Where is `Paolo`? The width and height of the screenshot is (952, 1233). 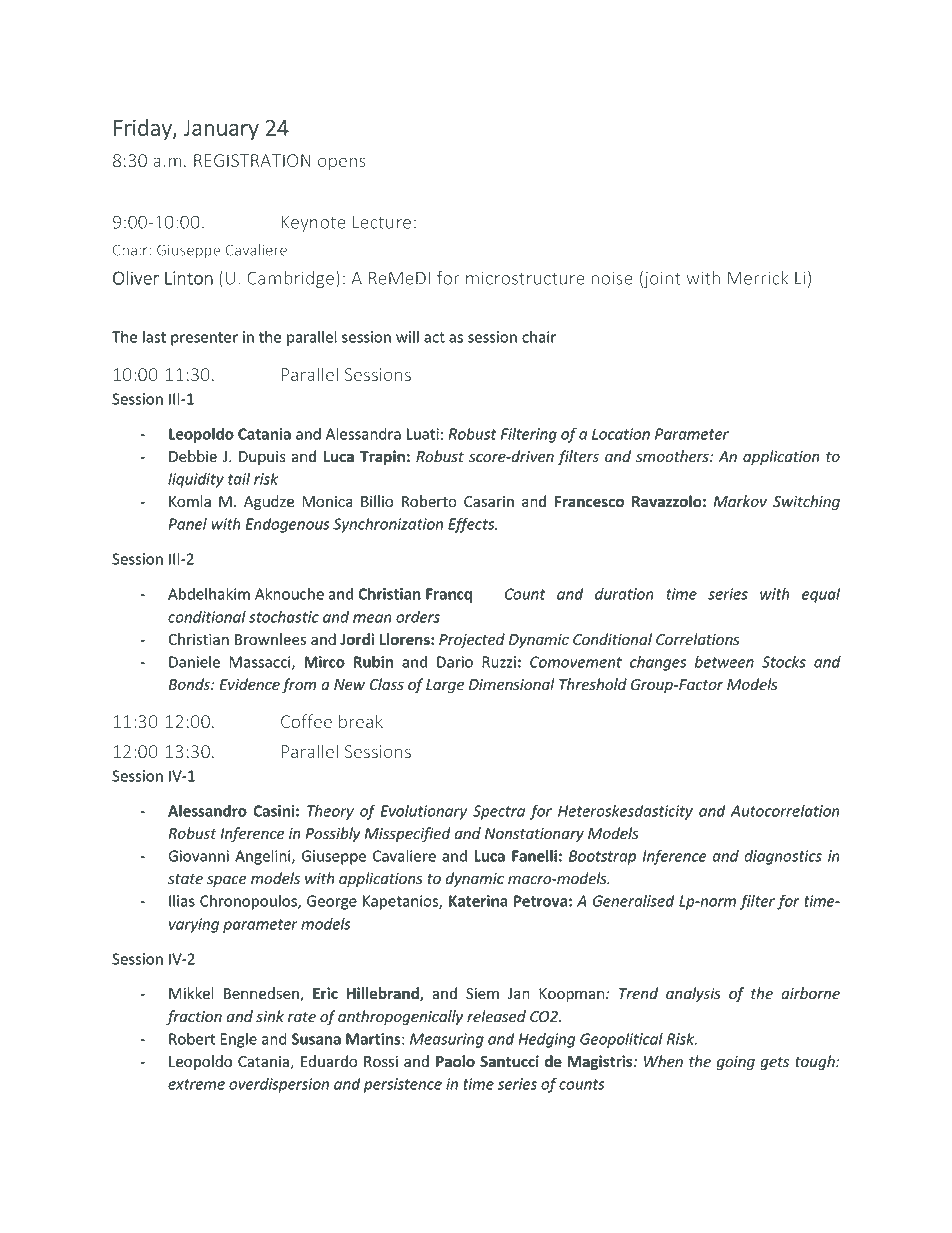
Paolo is located at coordinates (455, 1061).
